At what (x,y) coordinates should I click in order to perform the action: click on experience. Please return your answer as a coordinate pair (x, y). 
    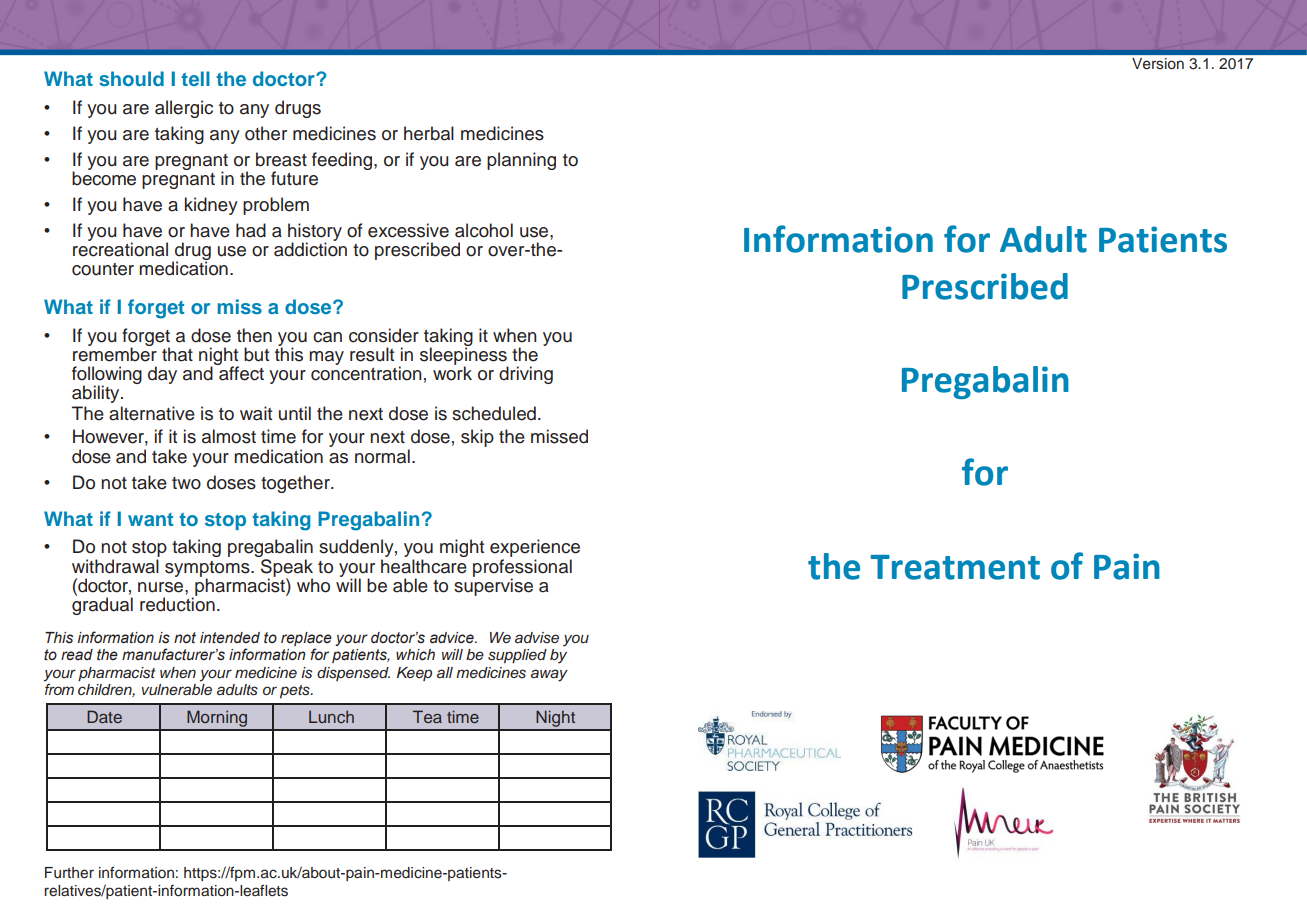
    Looking at the image, I should click on (535, 549).
